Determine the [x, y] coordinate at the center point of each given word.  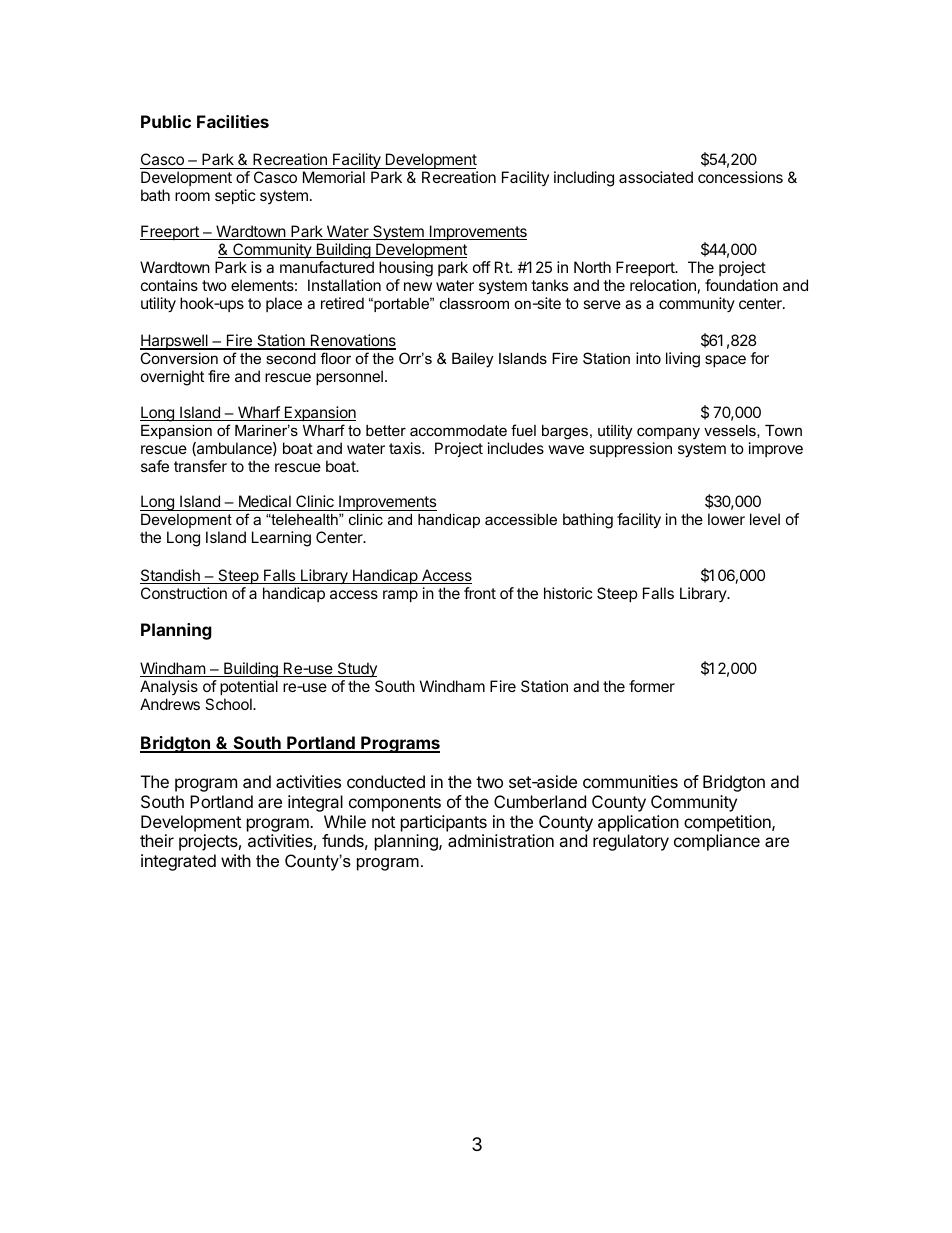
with [236, 860]
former [652, 686]
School [229, 704]
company [668, 433]
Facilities [233, 121]
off [482, 267]
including [584, 179]
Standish [171, 576]
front [480, 593]
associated [656, 177]
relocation [663, 285]
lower [726, 519]
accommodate [458, 430]
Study [356, 669]
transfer [200, 466]
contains [169, 285]
